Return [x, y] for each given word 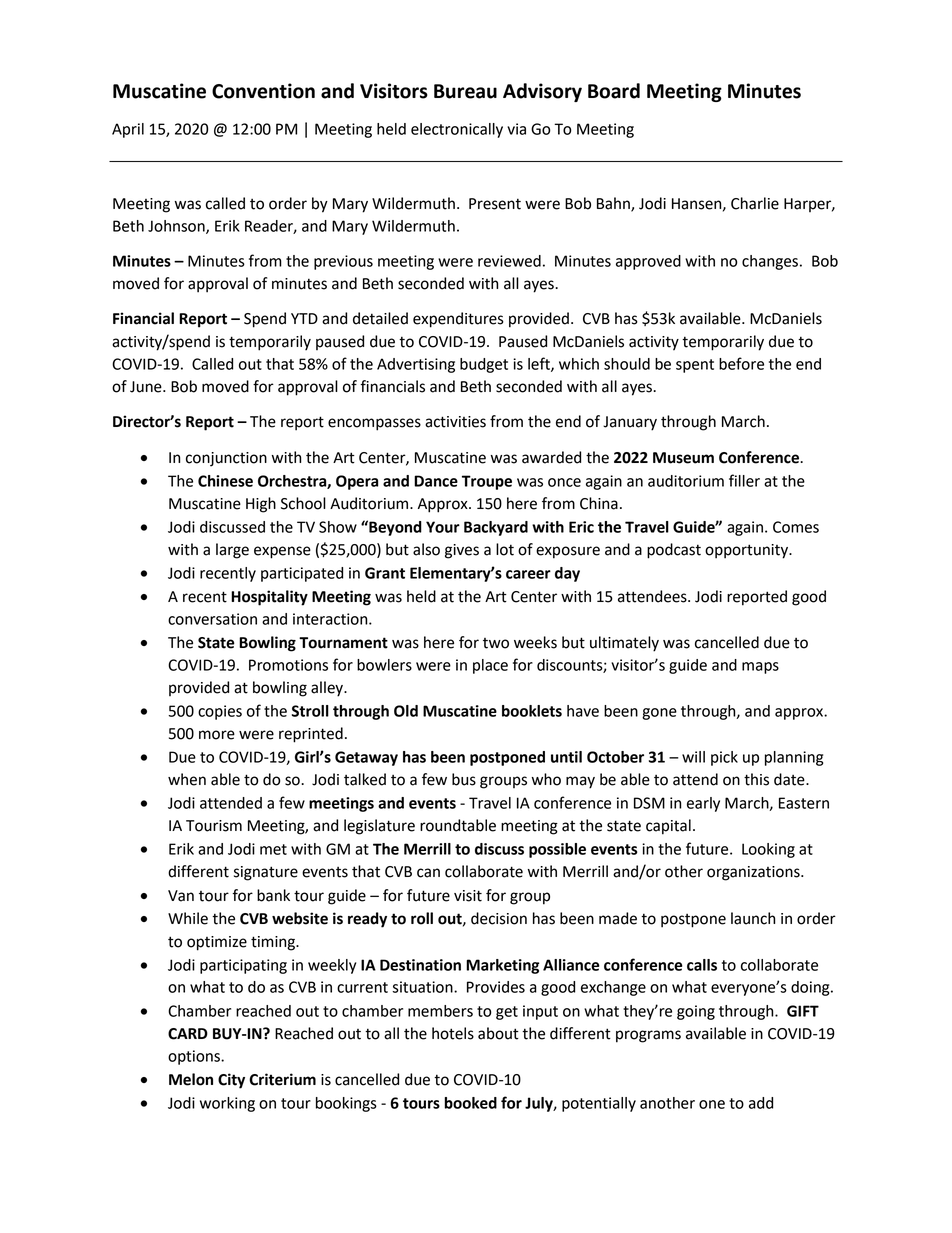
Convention [263, 91]
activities [455, 422]
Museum [683, 458]
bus [464, 779]
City [231, 1081]
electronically [457, 130]
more [217, 735]
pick [724, 758]
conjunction [226, 459]
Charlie [755, 203]
